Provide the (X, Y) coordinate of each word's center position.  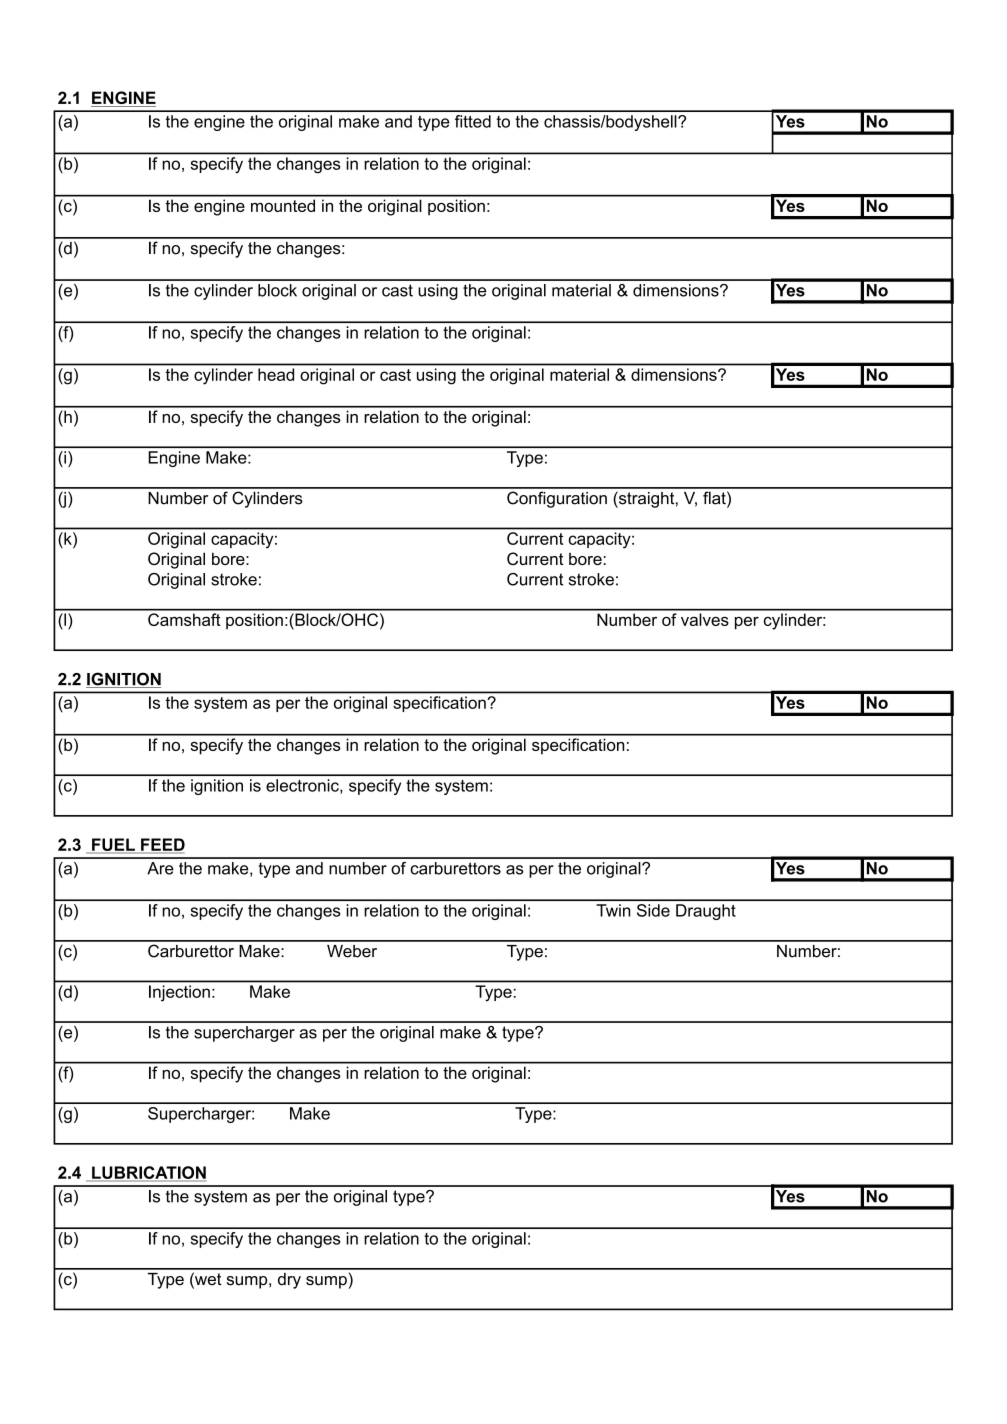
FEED (162, 845)
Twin (613, 910)
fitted (473, 121)
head (276, 374)
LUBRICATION (148, 1173)
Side (653, 910)
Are (160, 868)
